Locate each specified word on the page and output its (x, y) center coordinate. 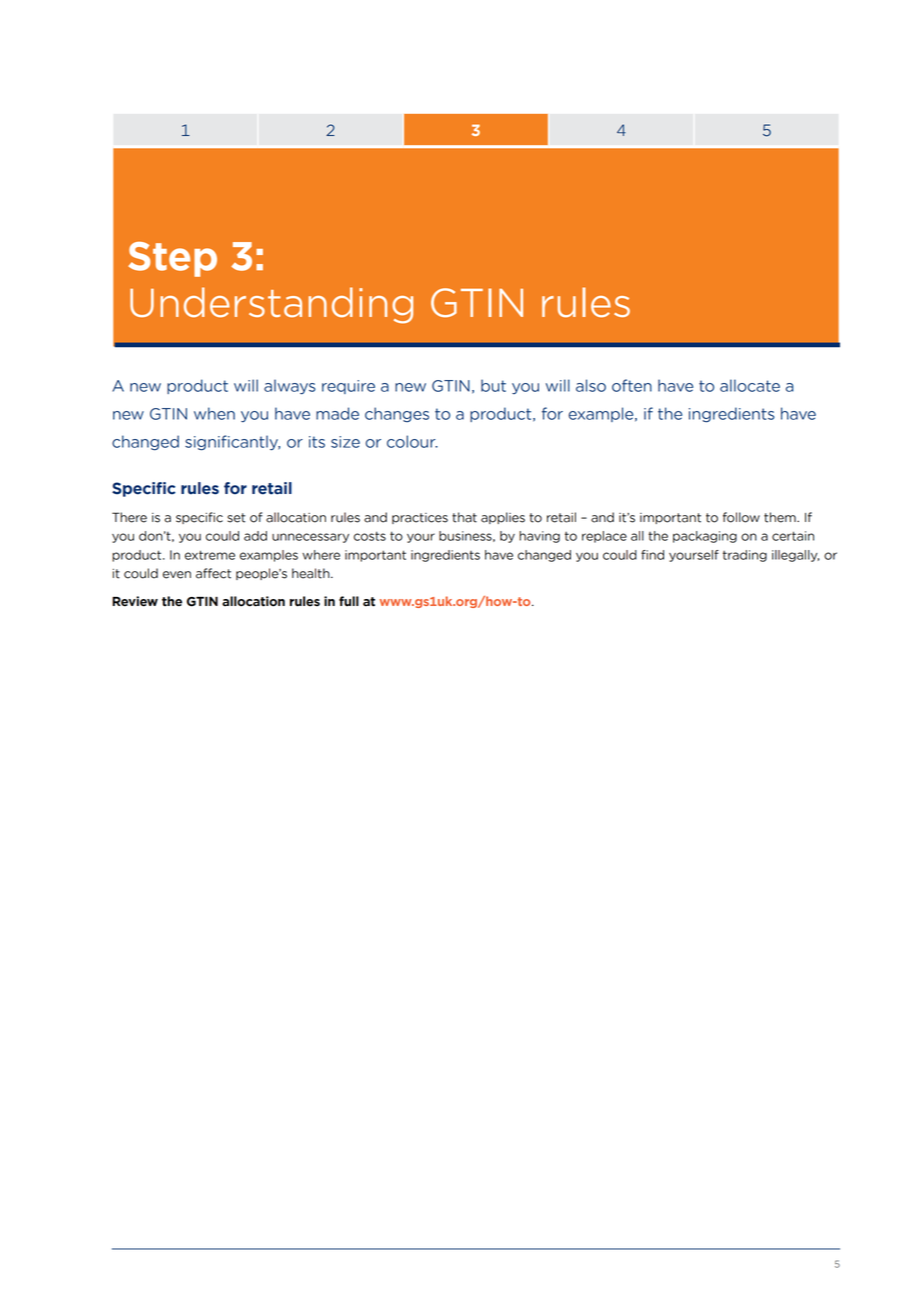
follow (741, 517)
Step (172, 259)
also (591, 385)
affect (213, 573)
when (214, 413)
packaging (705, 537)
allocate (750, 385)
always (290, 387)
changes (397, 414)
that (464, 517)
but (493, 385)
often (632, 385)
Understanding (271, 305)
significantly (232, 443)
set (236, 518)
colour (412, 441)
